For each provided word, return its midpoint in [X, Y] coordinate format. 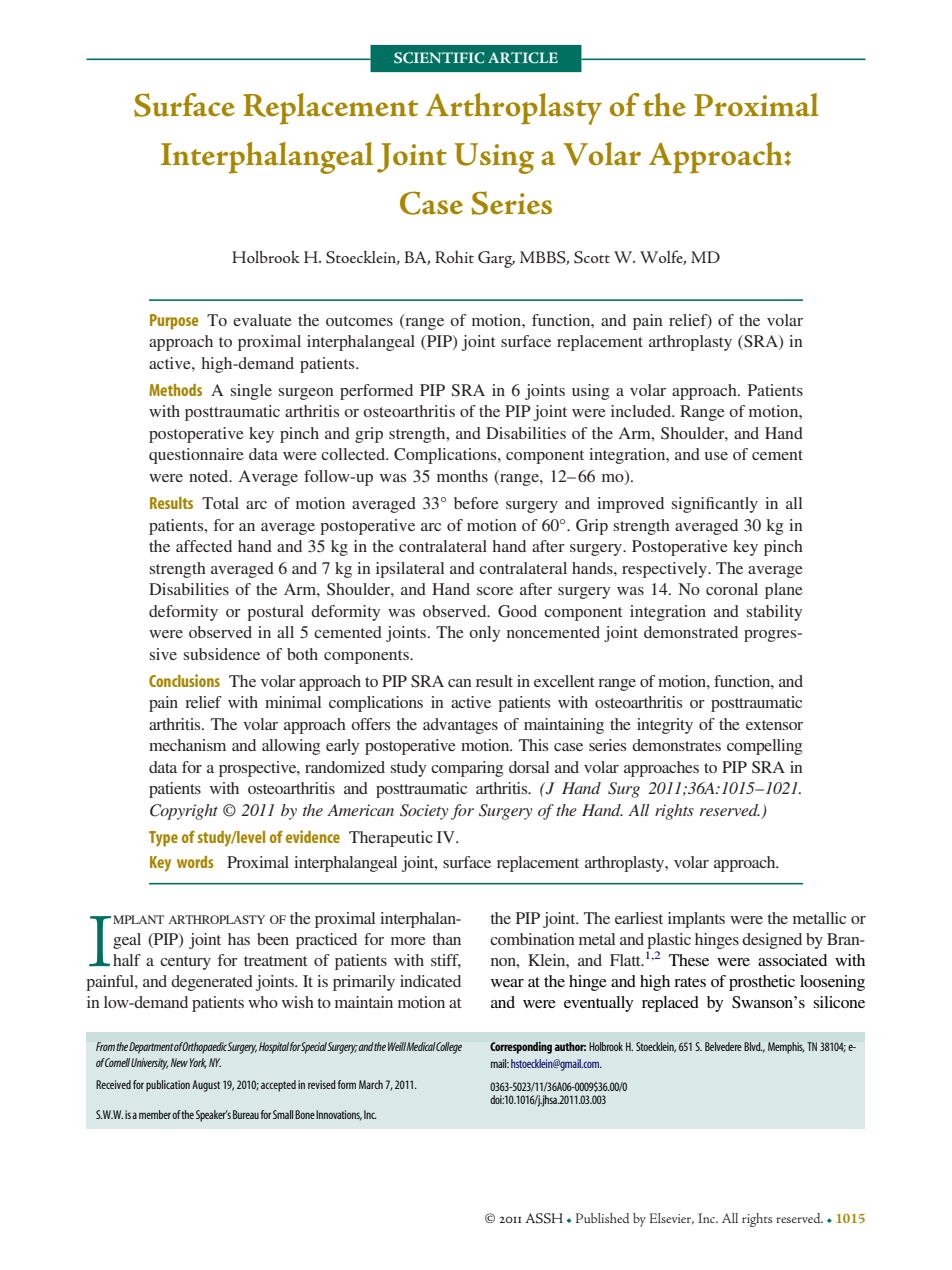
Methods [175, 390]
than [446, 939]
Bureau [246, 1114]
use [716, 456]
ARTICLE [523, 58]
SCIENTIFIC [439, 58]
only [484, 634]
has [239, 939]
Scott [592, 257]
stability [774, 613]
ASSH [544, 1218]
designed [772, 941]
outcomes [359, 321]
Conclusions [184, 680]
